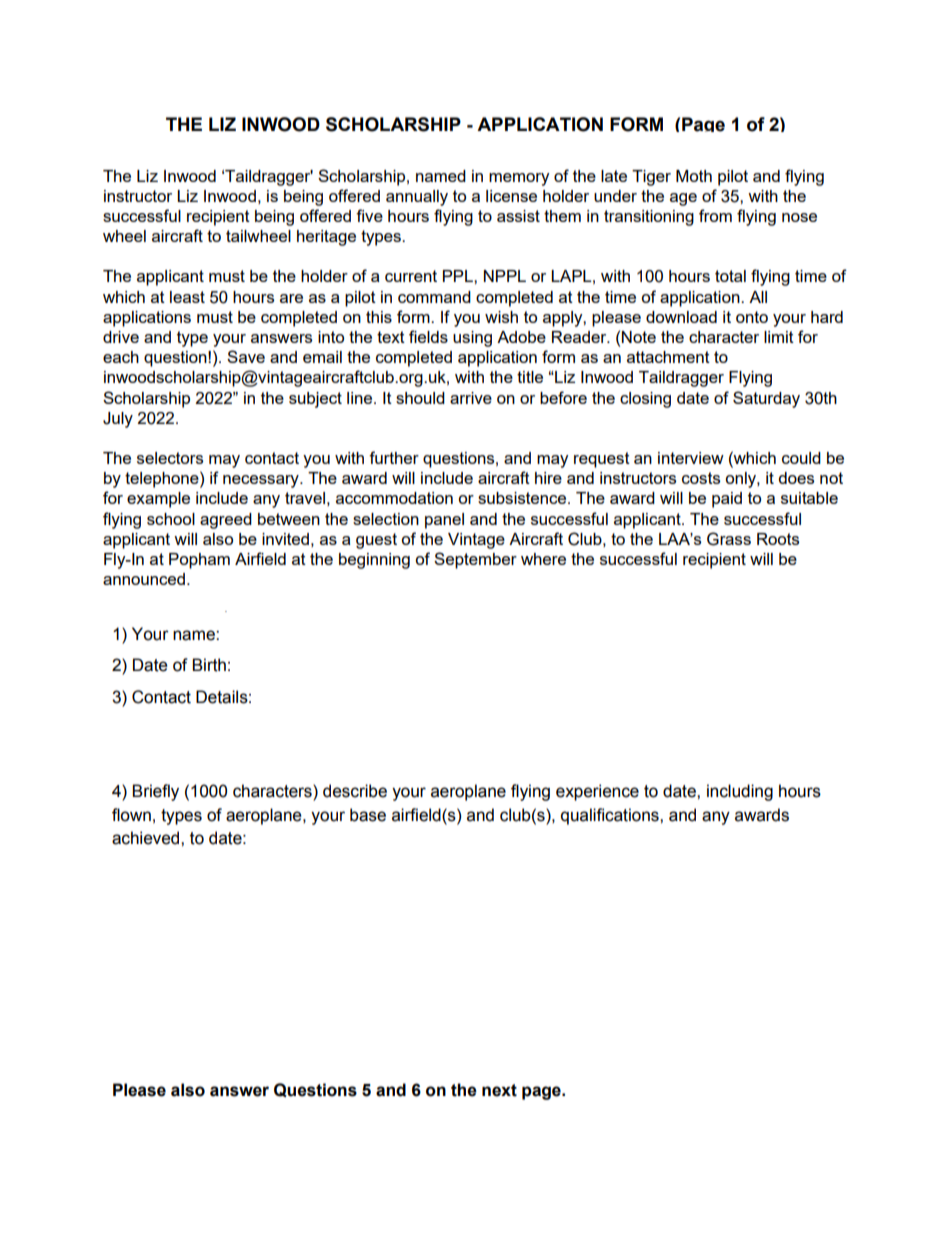  Describe the element at coordinates (209, 665) in the screenshot. I see `Birth` at that location.
